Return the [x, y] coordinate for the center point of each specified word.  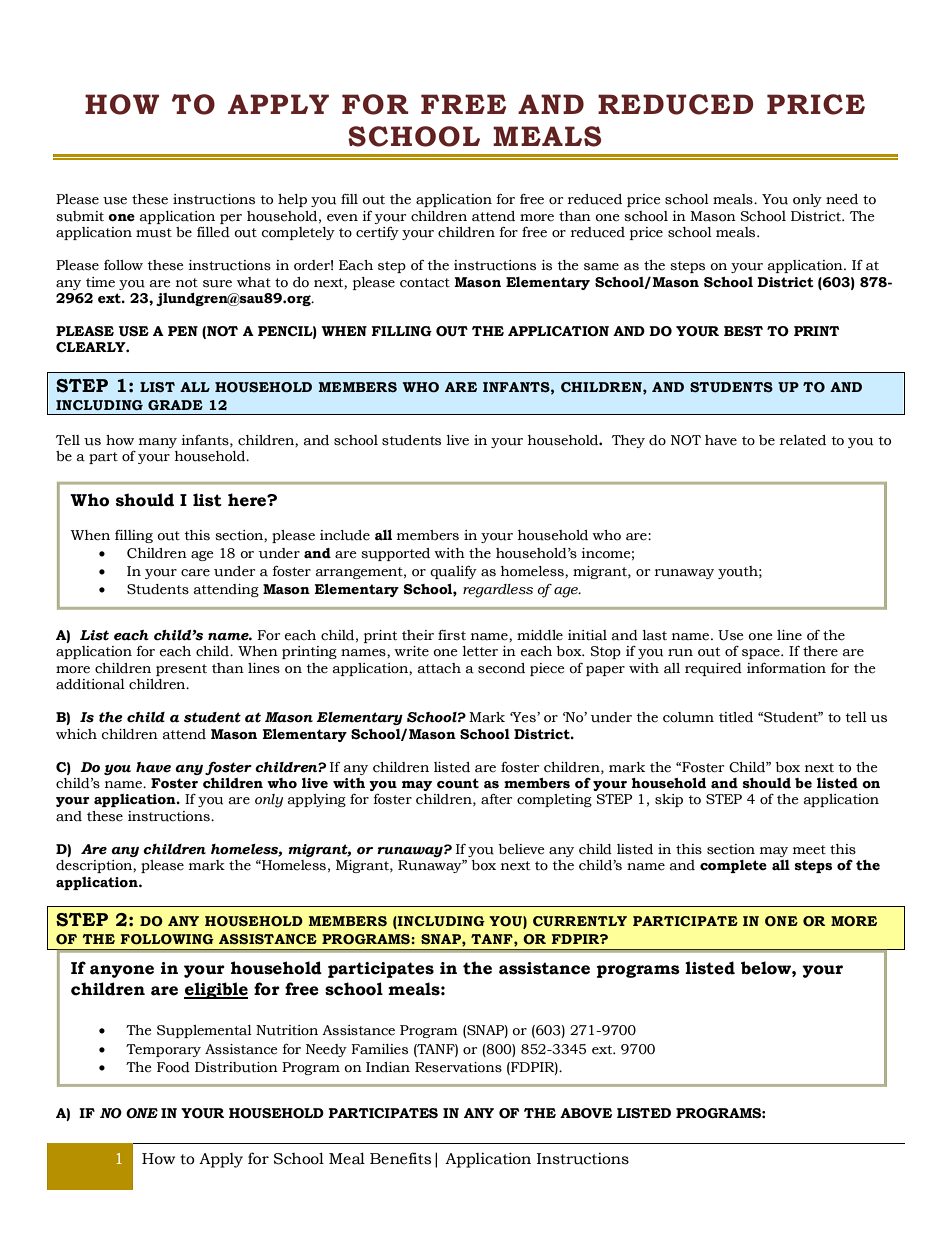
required [713, 669]
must [154, 233]
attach [439, 668]
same [601, 267]
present [181, 670]
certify [377, 233]
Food [173, 1067]
